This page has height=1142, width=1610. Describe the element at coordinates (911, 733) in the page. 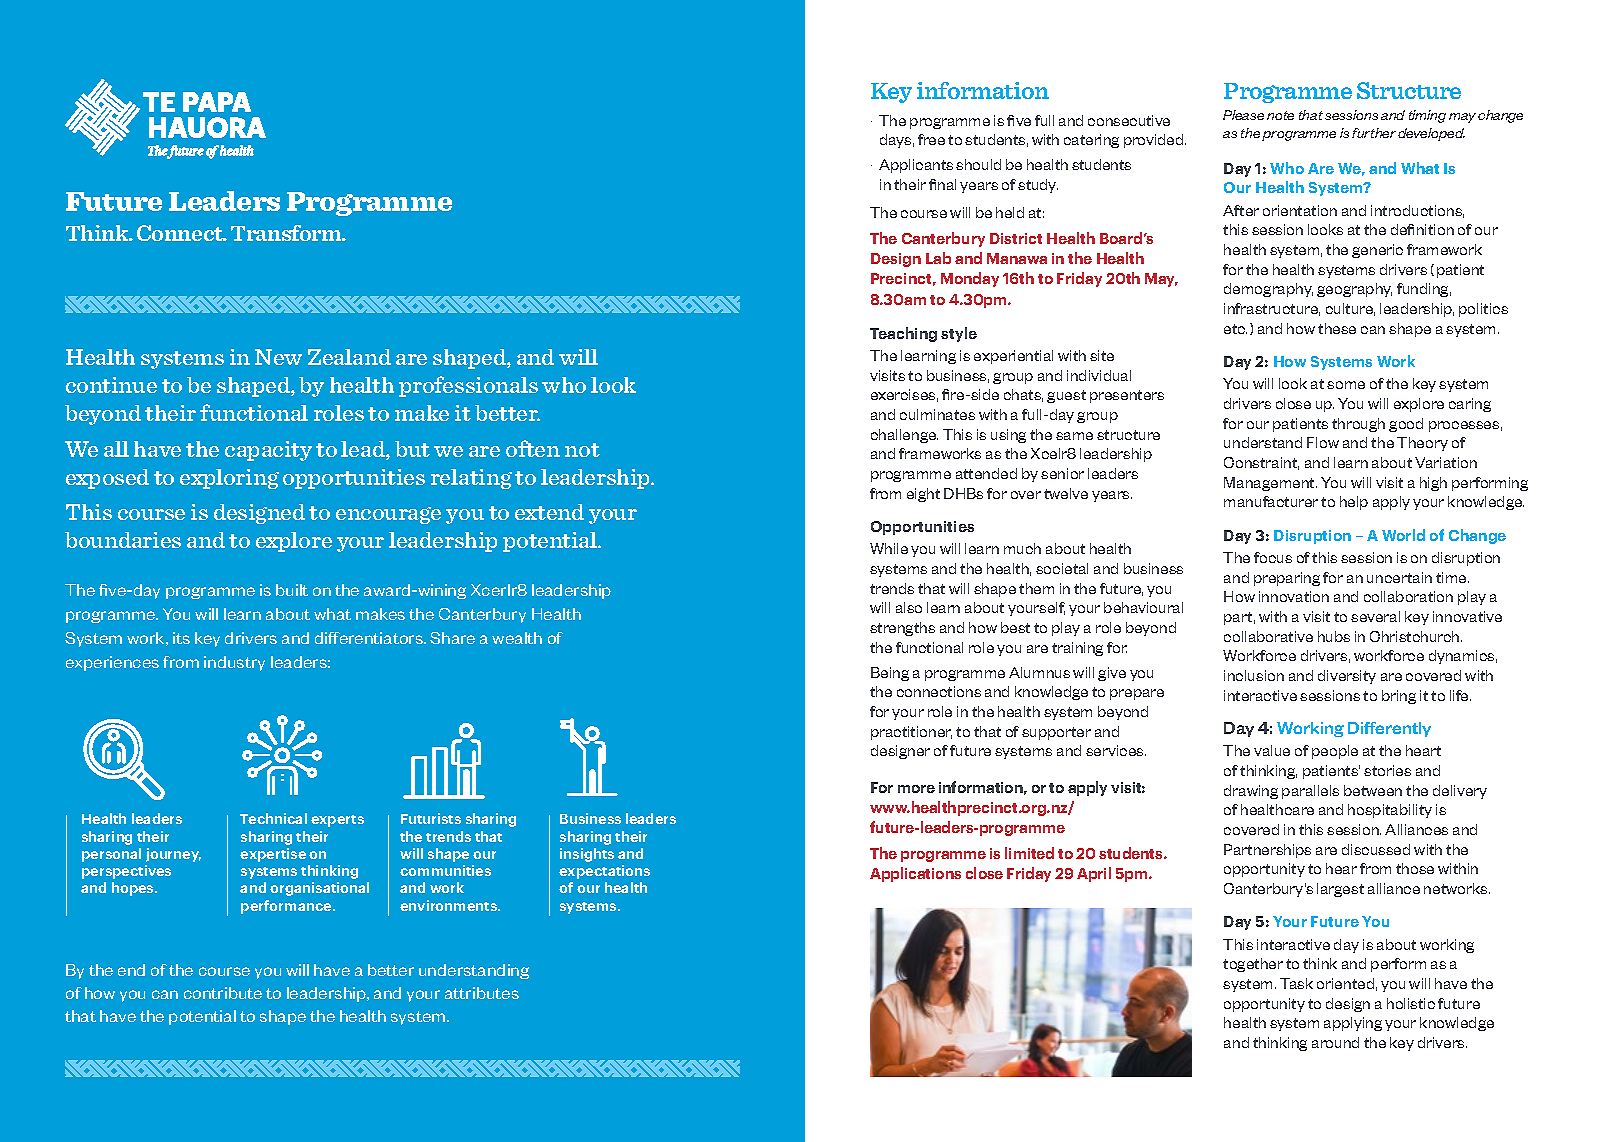

I see `practitioner` at that location.
